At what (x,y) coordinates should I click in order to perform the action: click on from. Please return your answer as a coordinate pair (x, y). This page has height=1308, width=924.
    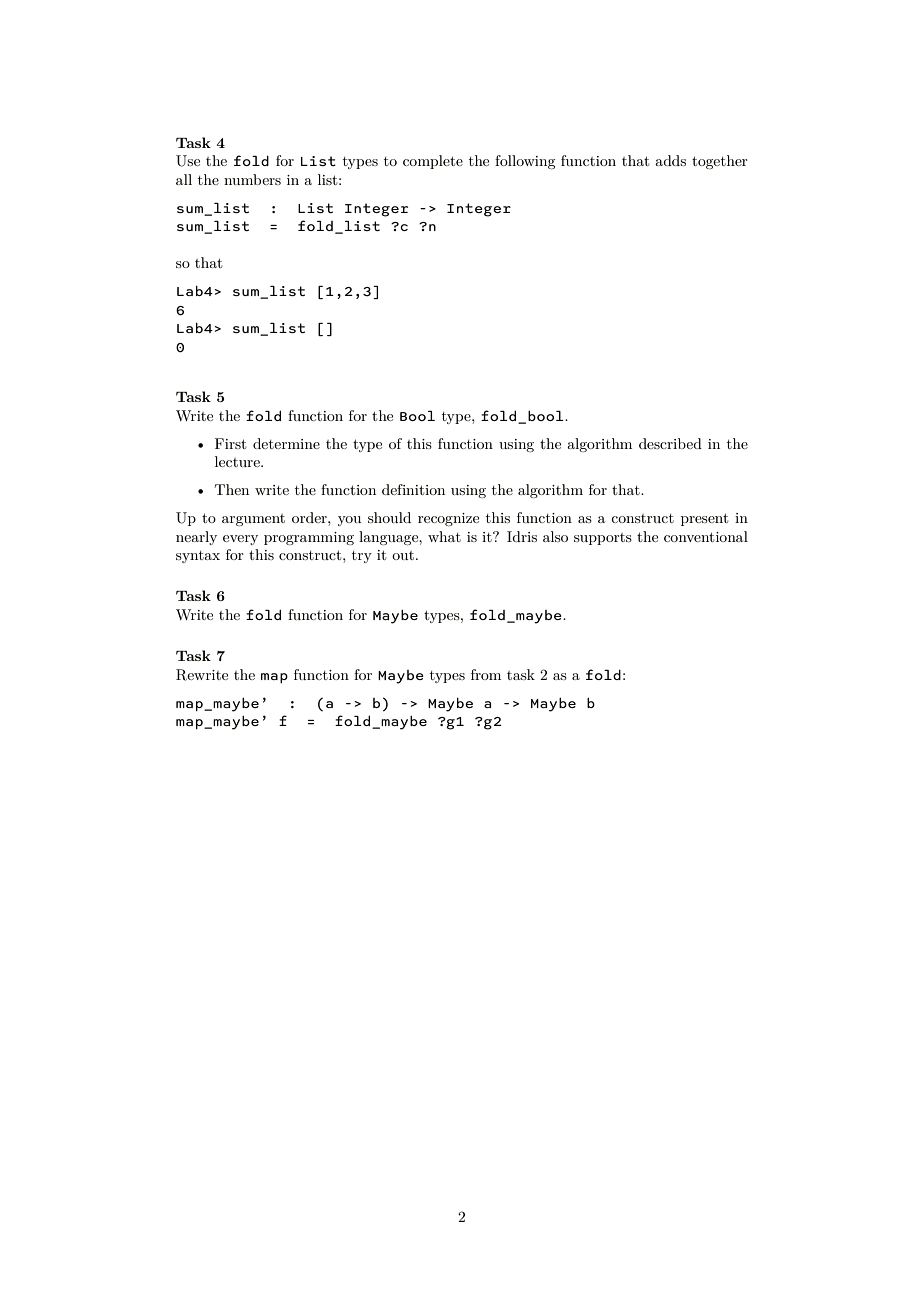
    Looking at the image, I should click on (486, 674).
